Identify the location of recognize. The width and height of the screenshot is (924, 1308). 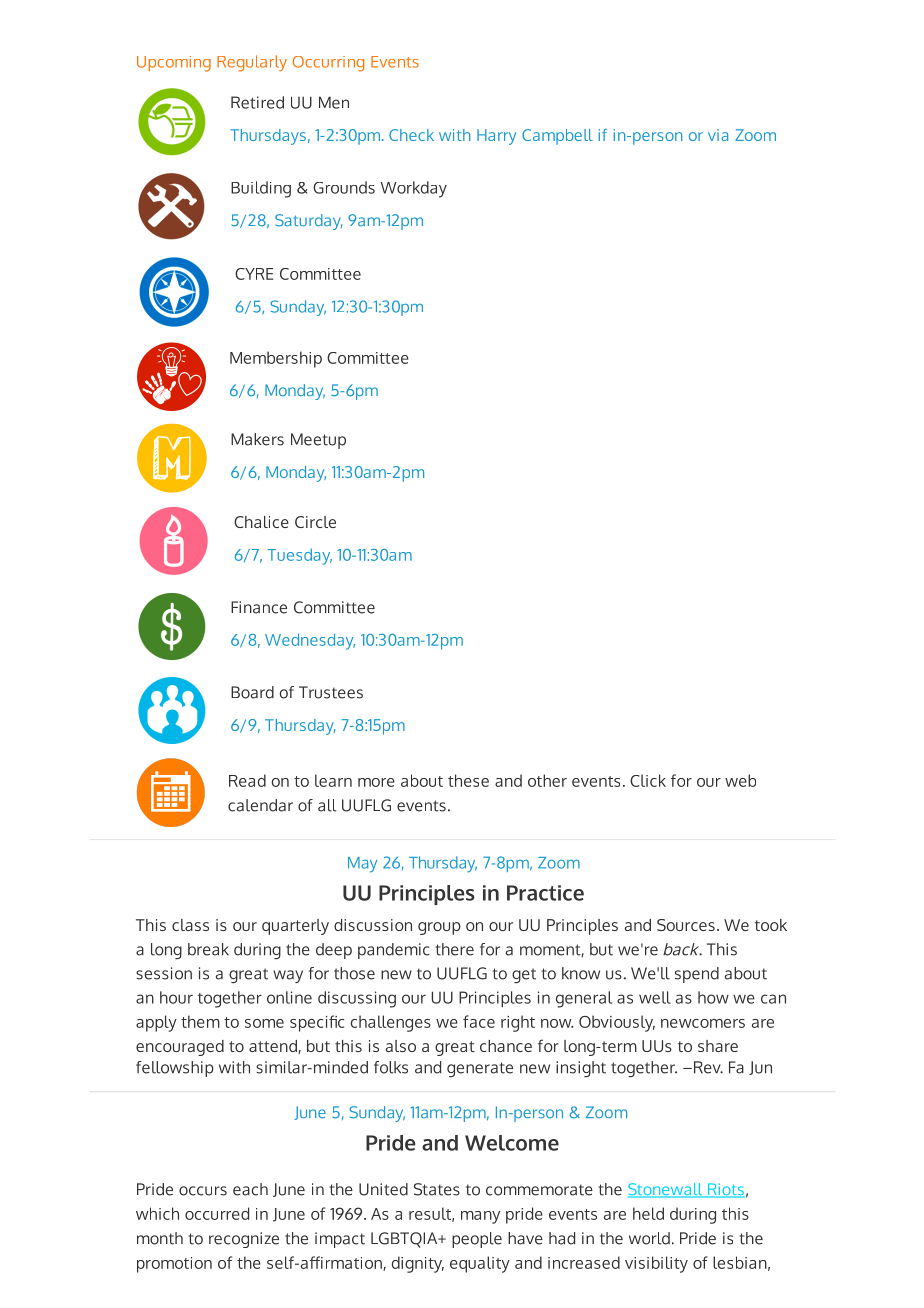
(244, 1240).
